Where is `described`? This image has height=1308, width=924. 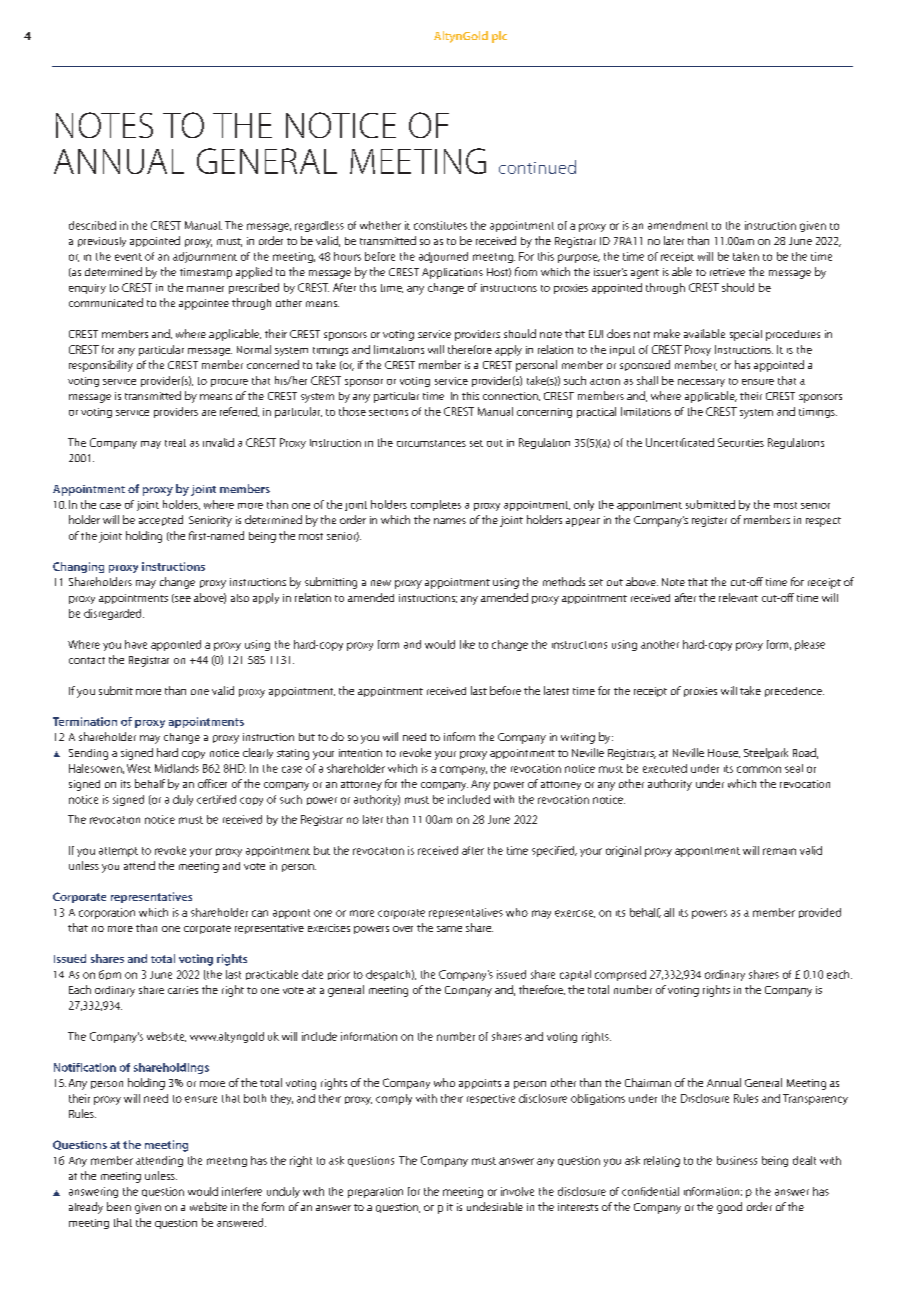
described is located at coordinates (92, 225).
